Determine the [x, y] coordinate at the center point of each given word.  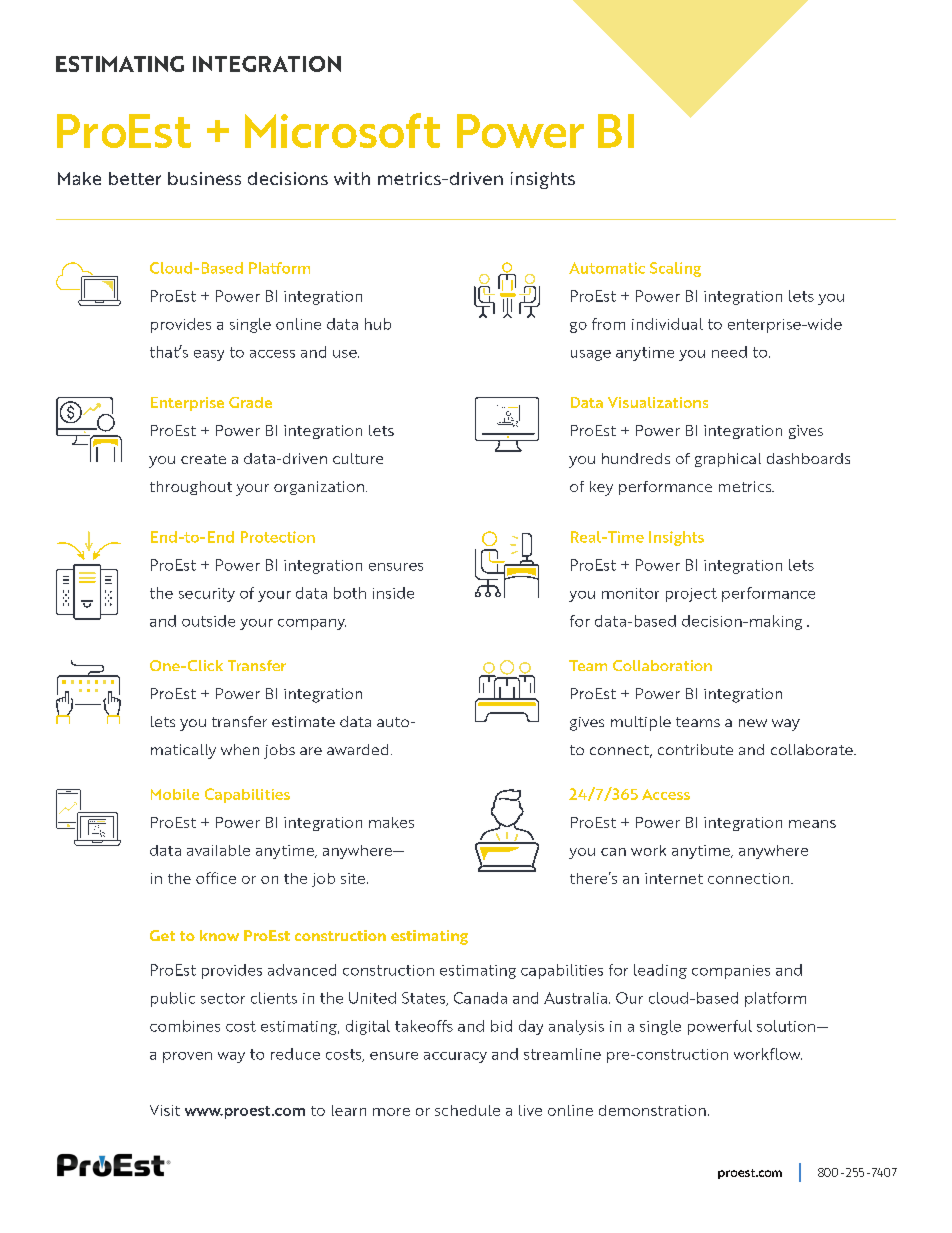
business [204, 178]
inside [393, 593]
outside [208, 621]
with [352, 178]
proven [187, 1057]
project [691, 595]
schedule [467, 1110]
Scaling [675, 269]
